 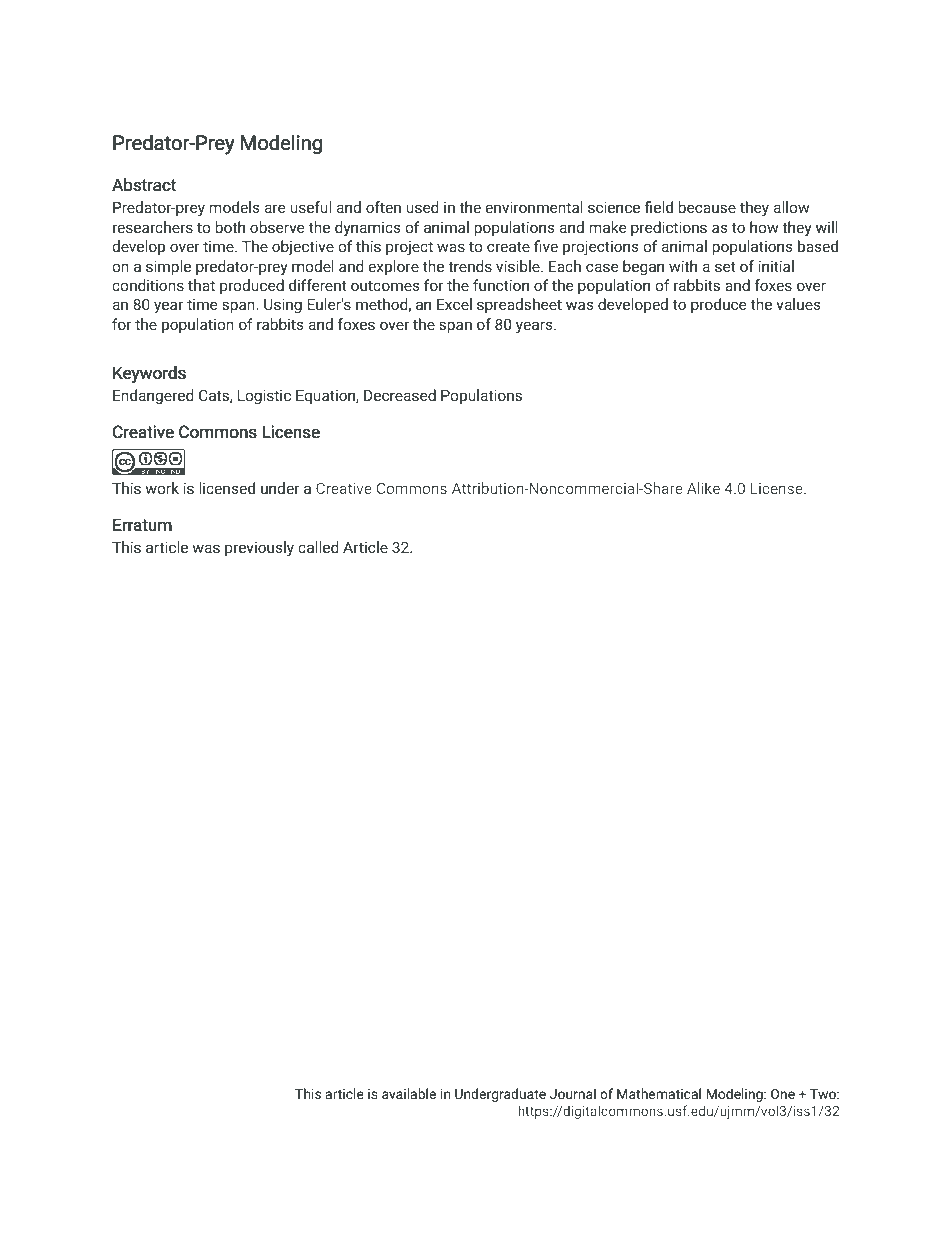 I want to click on Logistic, so click(x=264, y=397).
